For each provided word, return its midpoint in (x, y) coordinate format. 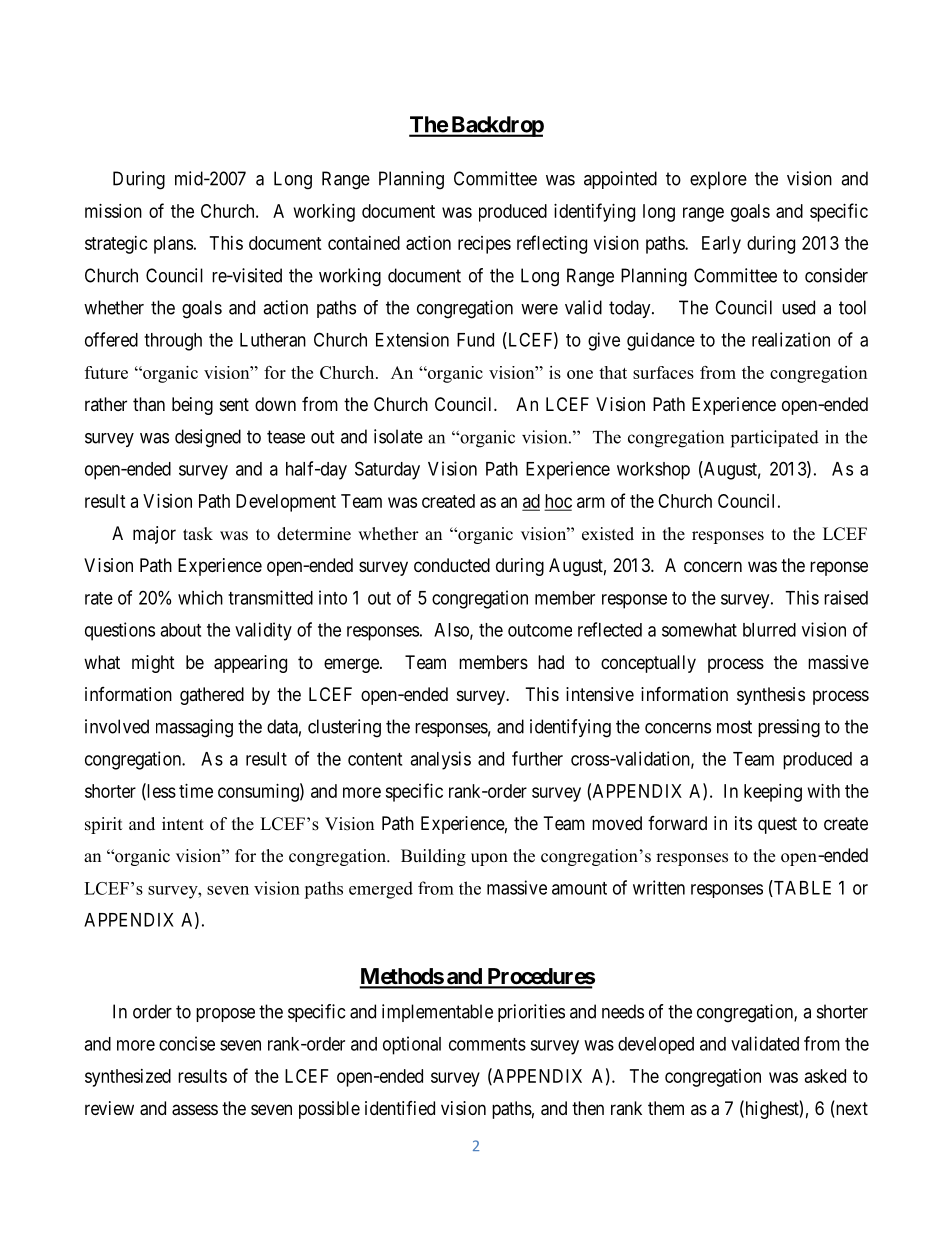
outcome (540, 630)
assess (195, 1110)
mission (113, 211)
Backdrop (496, 126)
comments (487, 1044)
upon (489, 859)
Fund (475, 340)
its (743, 823)
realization (791, 339)
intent (183, 824)
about (180, 630)
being (192, 406)
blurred (769, 630)
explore (718, 180)
